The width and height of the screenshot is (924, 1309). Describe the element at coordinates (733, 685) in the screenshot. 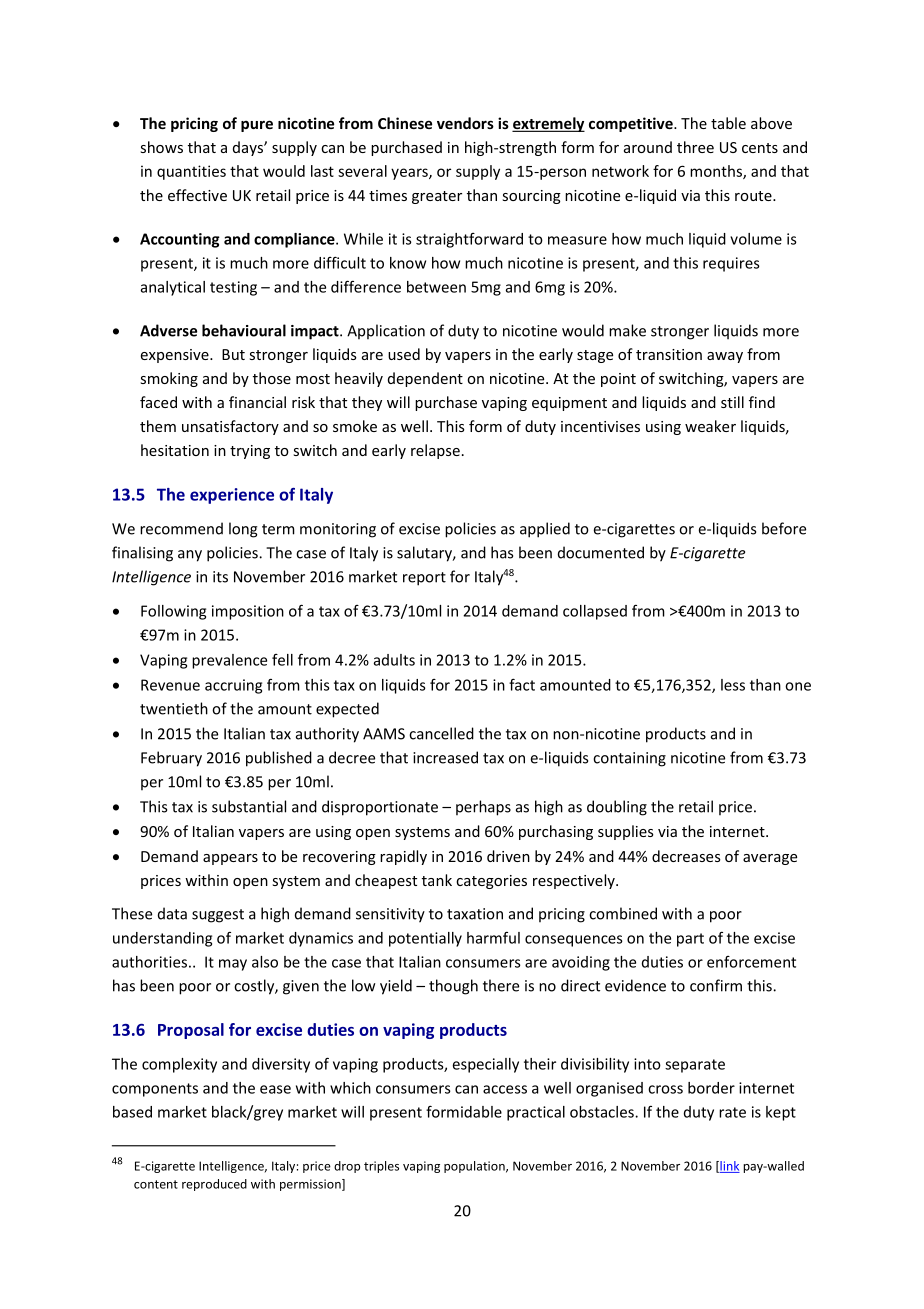

I see `less` at that location.
